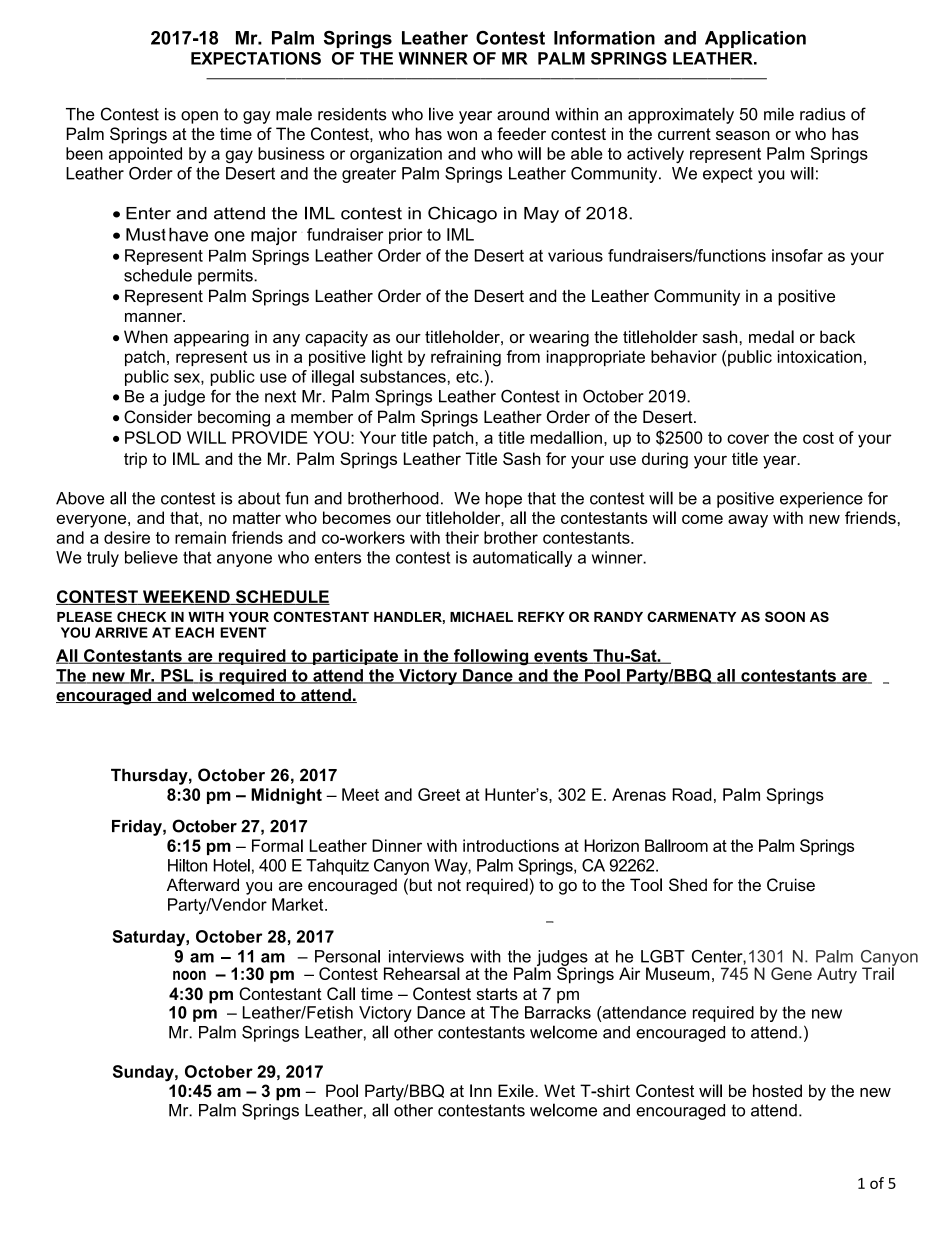 The image size is (952, 1233). What do you see at coordinates (517, 1090) in the screenshot?
I see `Exile` at bounding box center [517, 1090].
